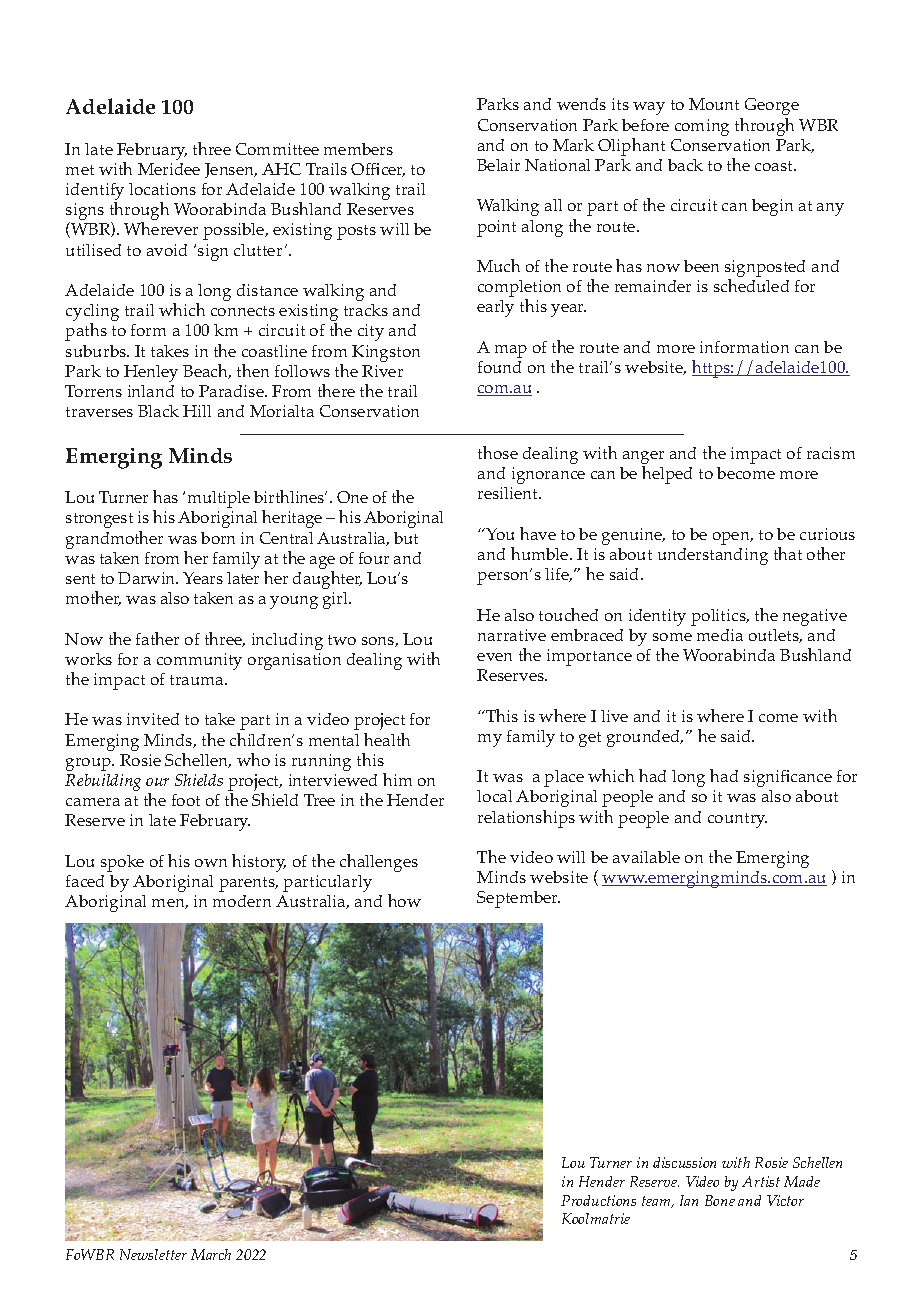 Image resolution: width=924 pixels, height=1308 pixels. I want to click on own, so click(211, 863).
